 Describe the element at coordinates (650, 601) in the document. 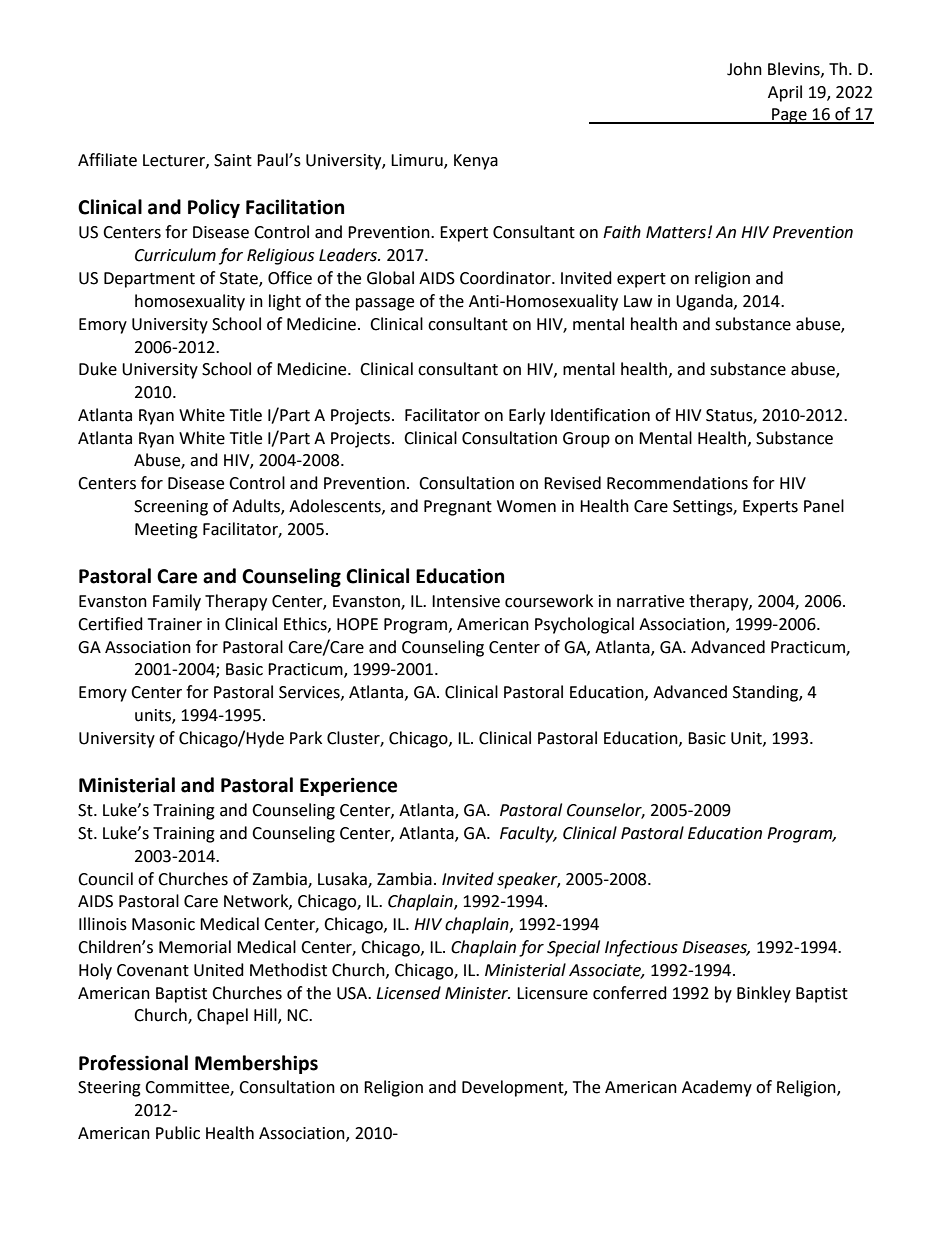

I see `narrative` at that location.
